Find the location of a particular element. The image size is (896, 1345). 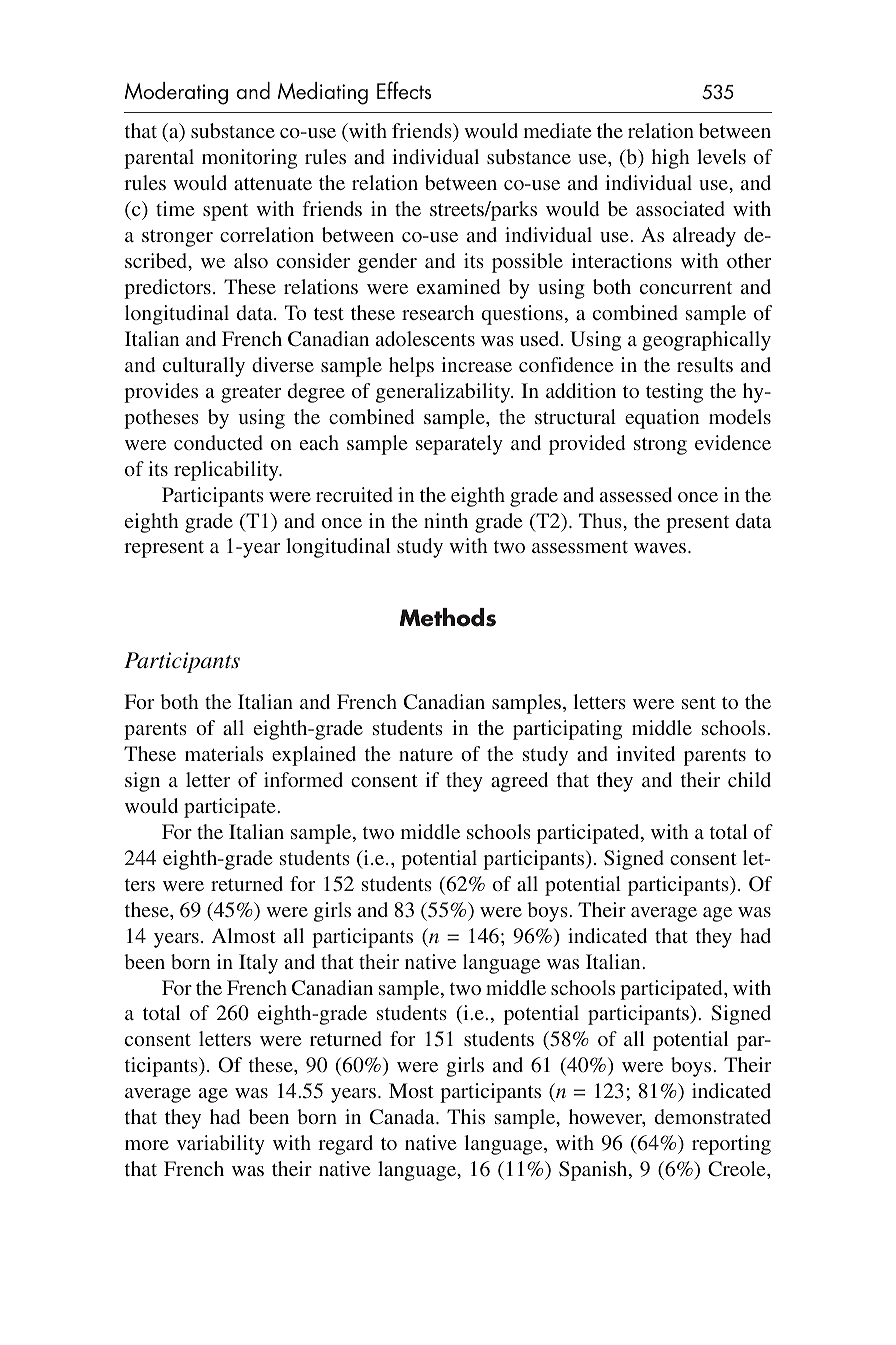

separately is located at coordinates (459, 445).
